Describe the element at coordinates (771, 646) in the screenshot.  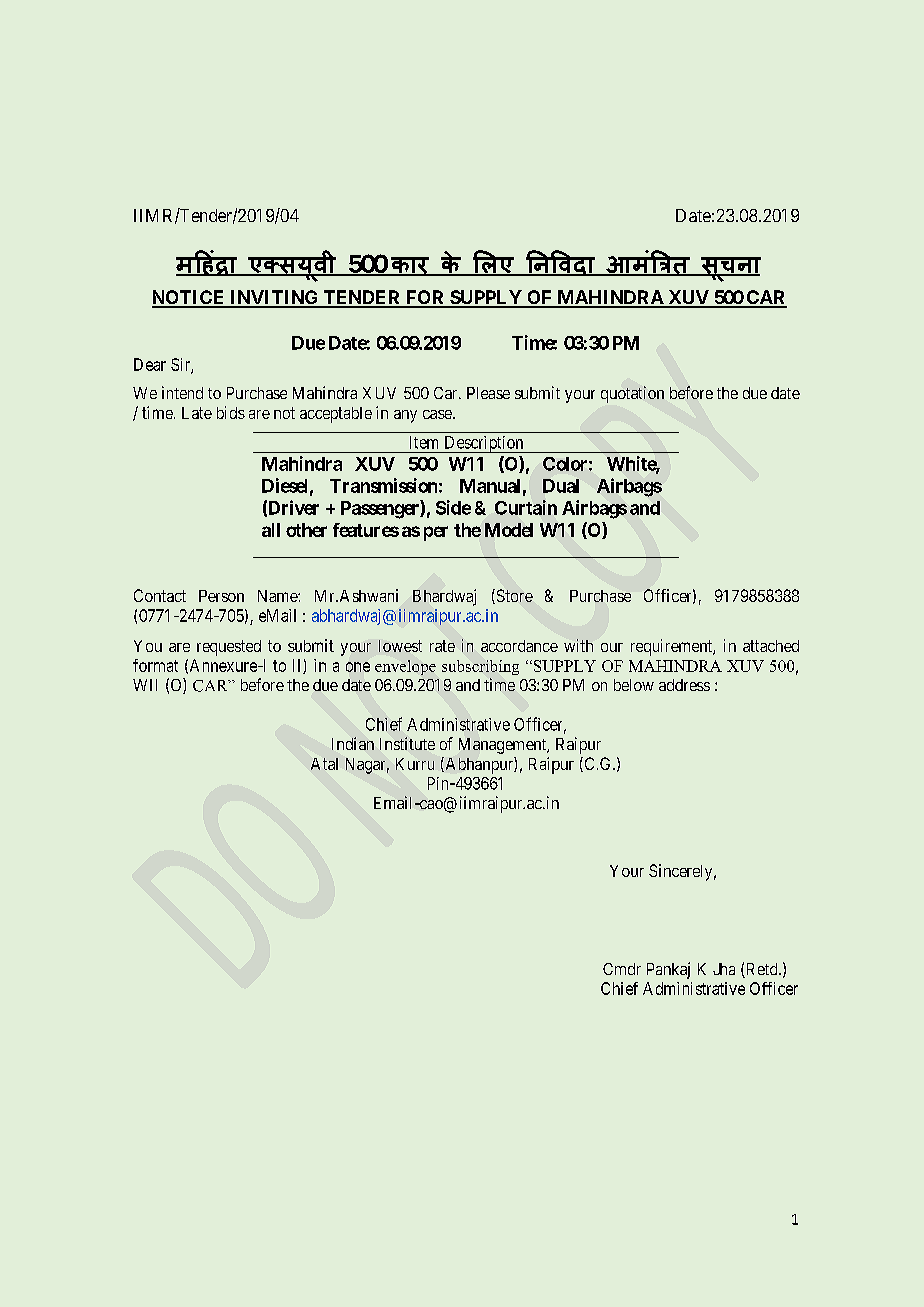
I see `attached` at that location.
